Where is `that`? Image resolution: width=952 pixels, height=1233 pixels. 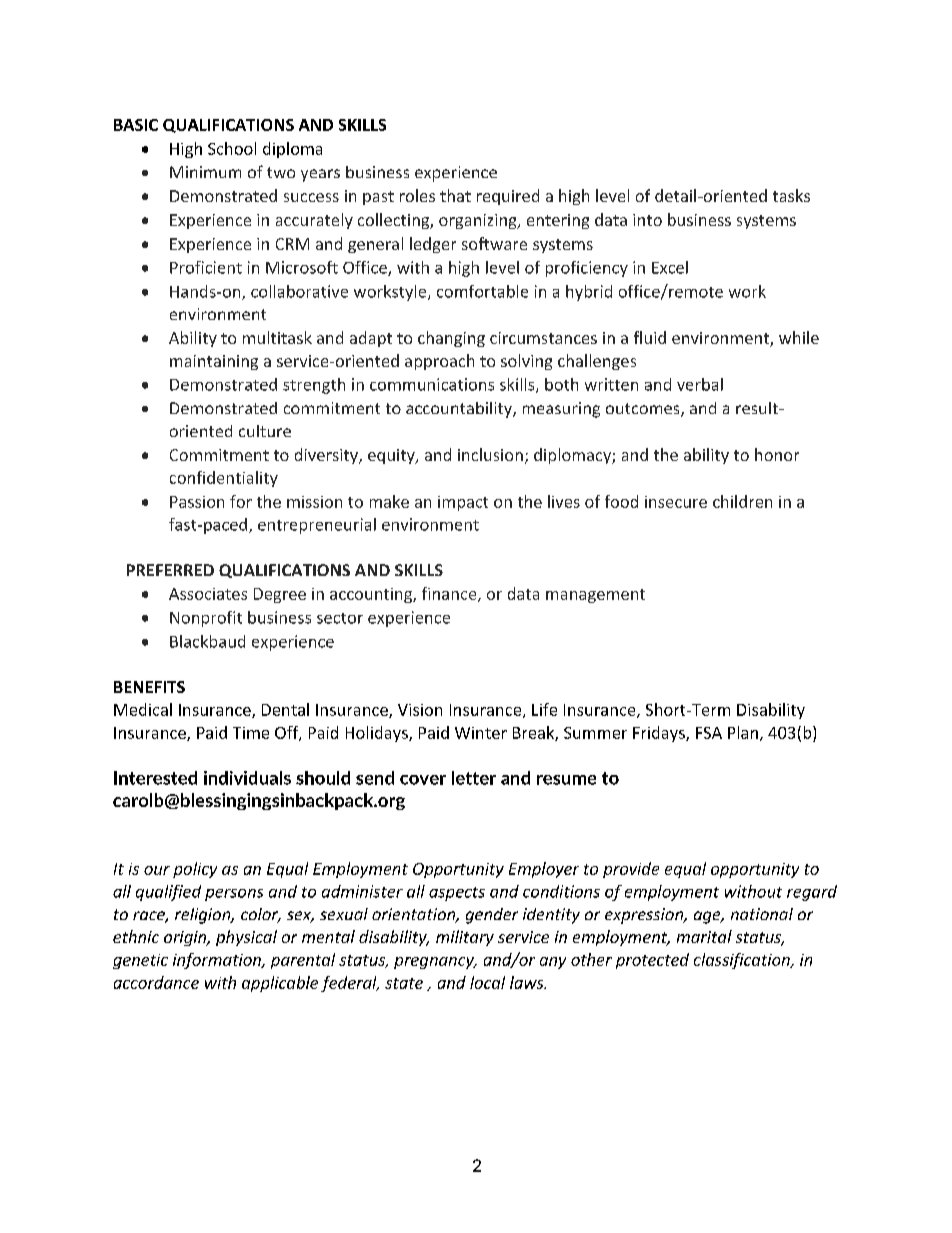 that is located at coordinates (455, 195).
